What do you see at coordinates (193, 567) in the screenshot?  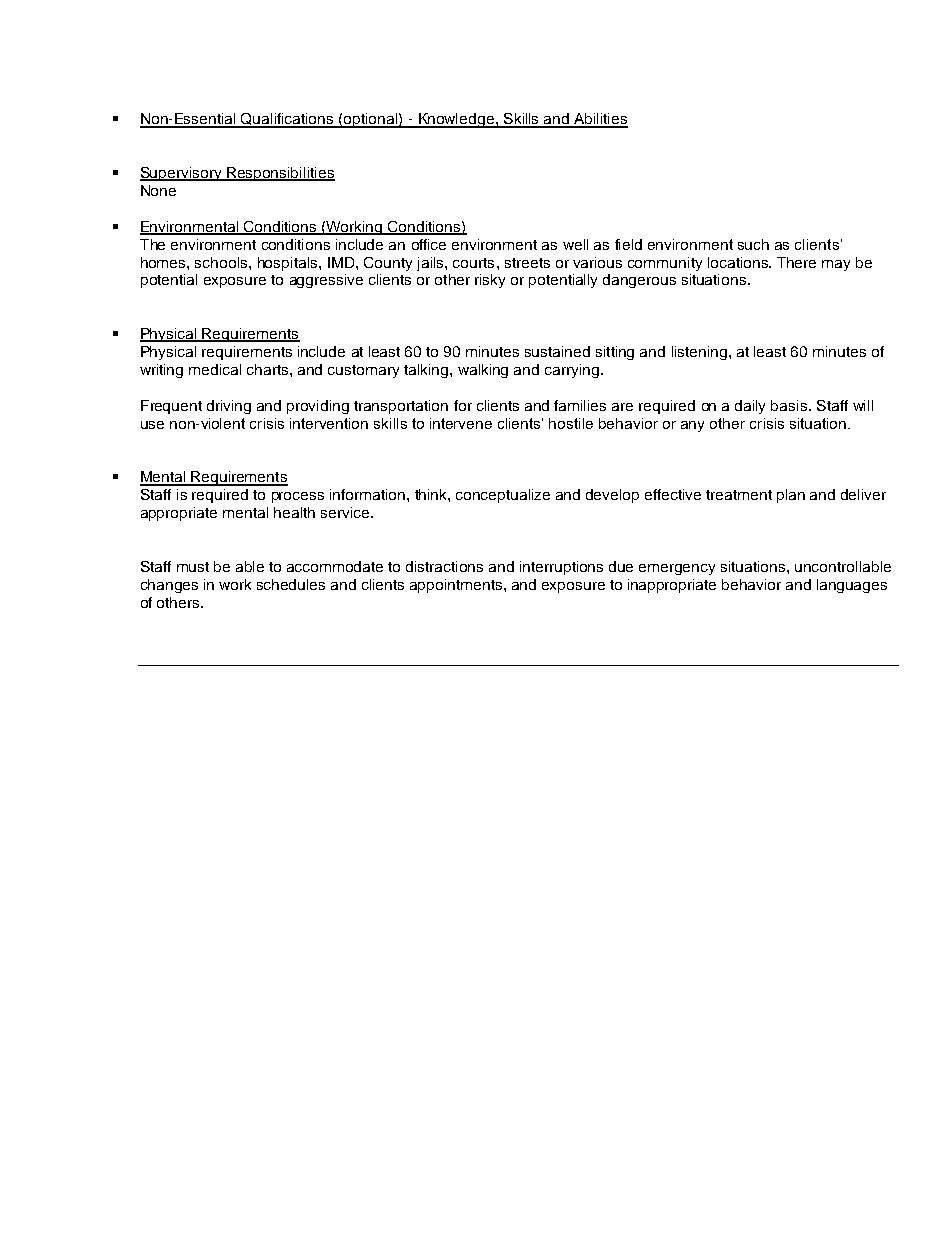 I see `must` at bounding box center [193, 567].
